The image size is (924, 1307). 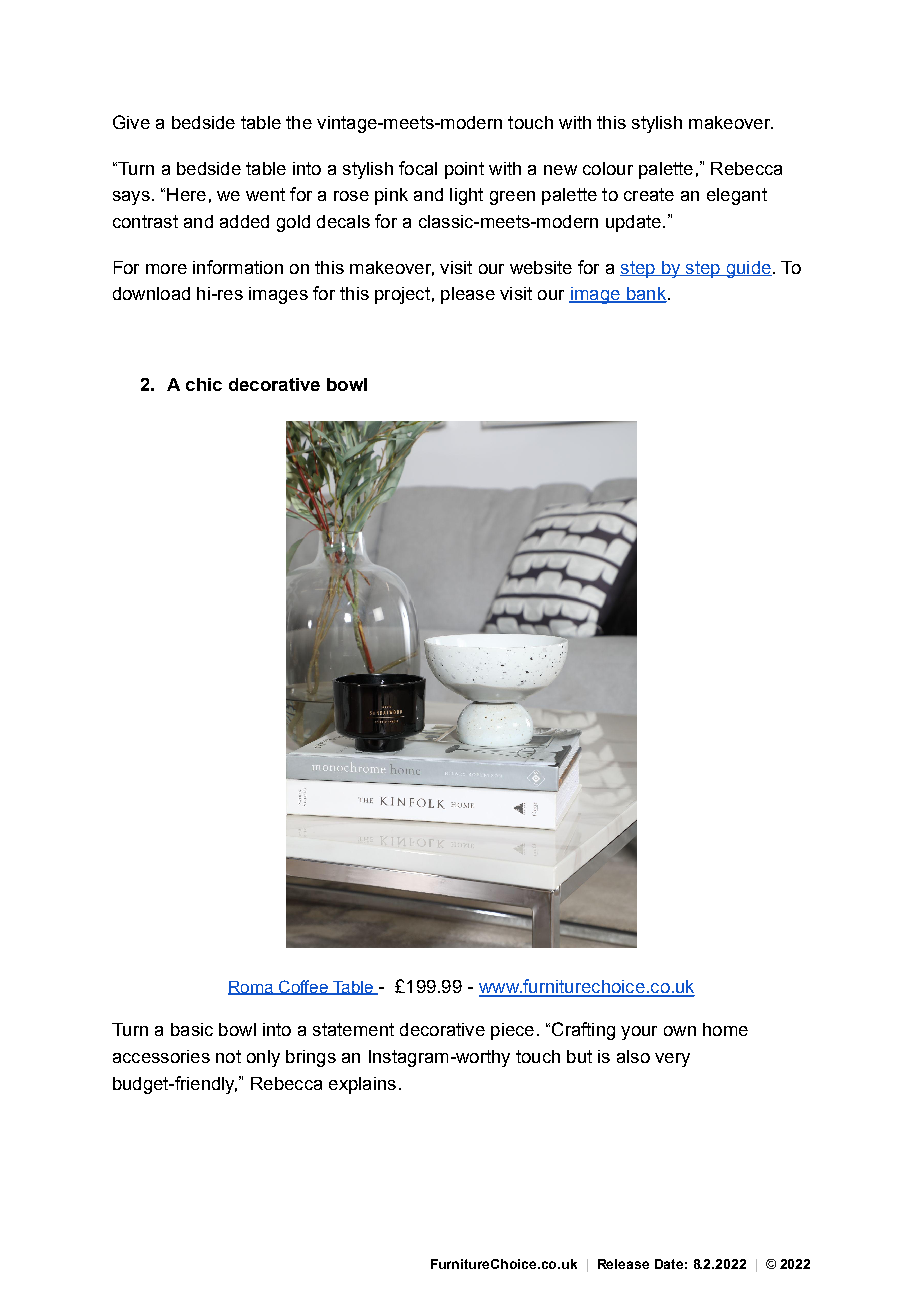 I want to click on Here, so click(x=186, y=194).
